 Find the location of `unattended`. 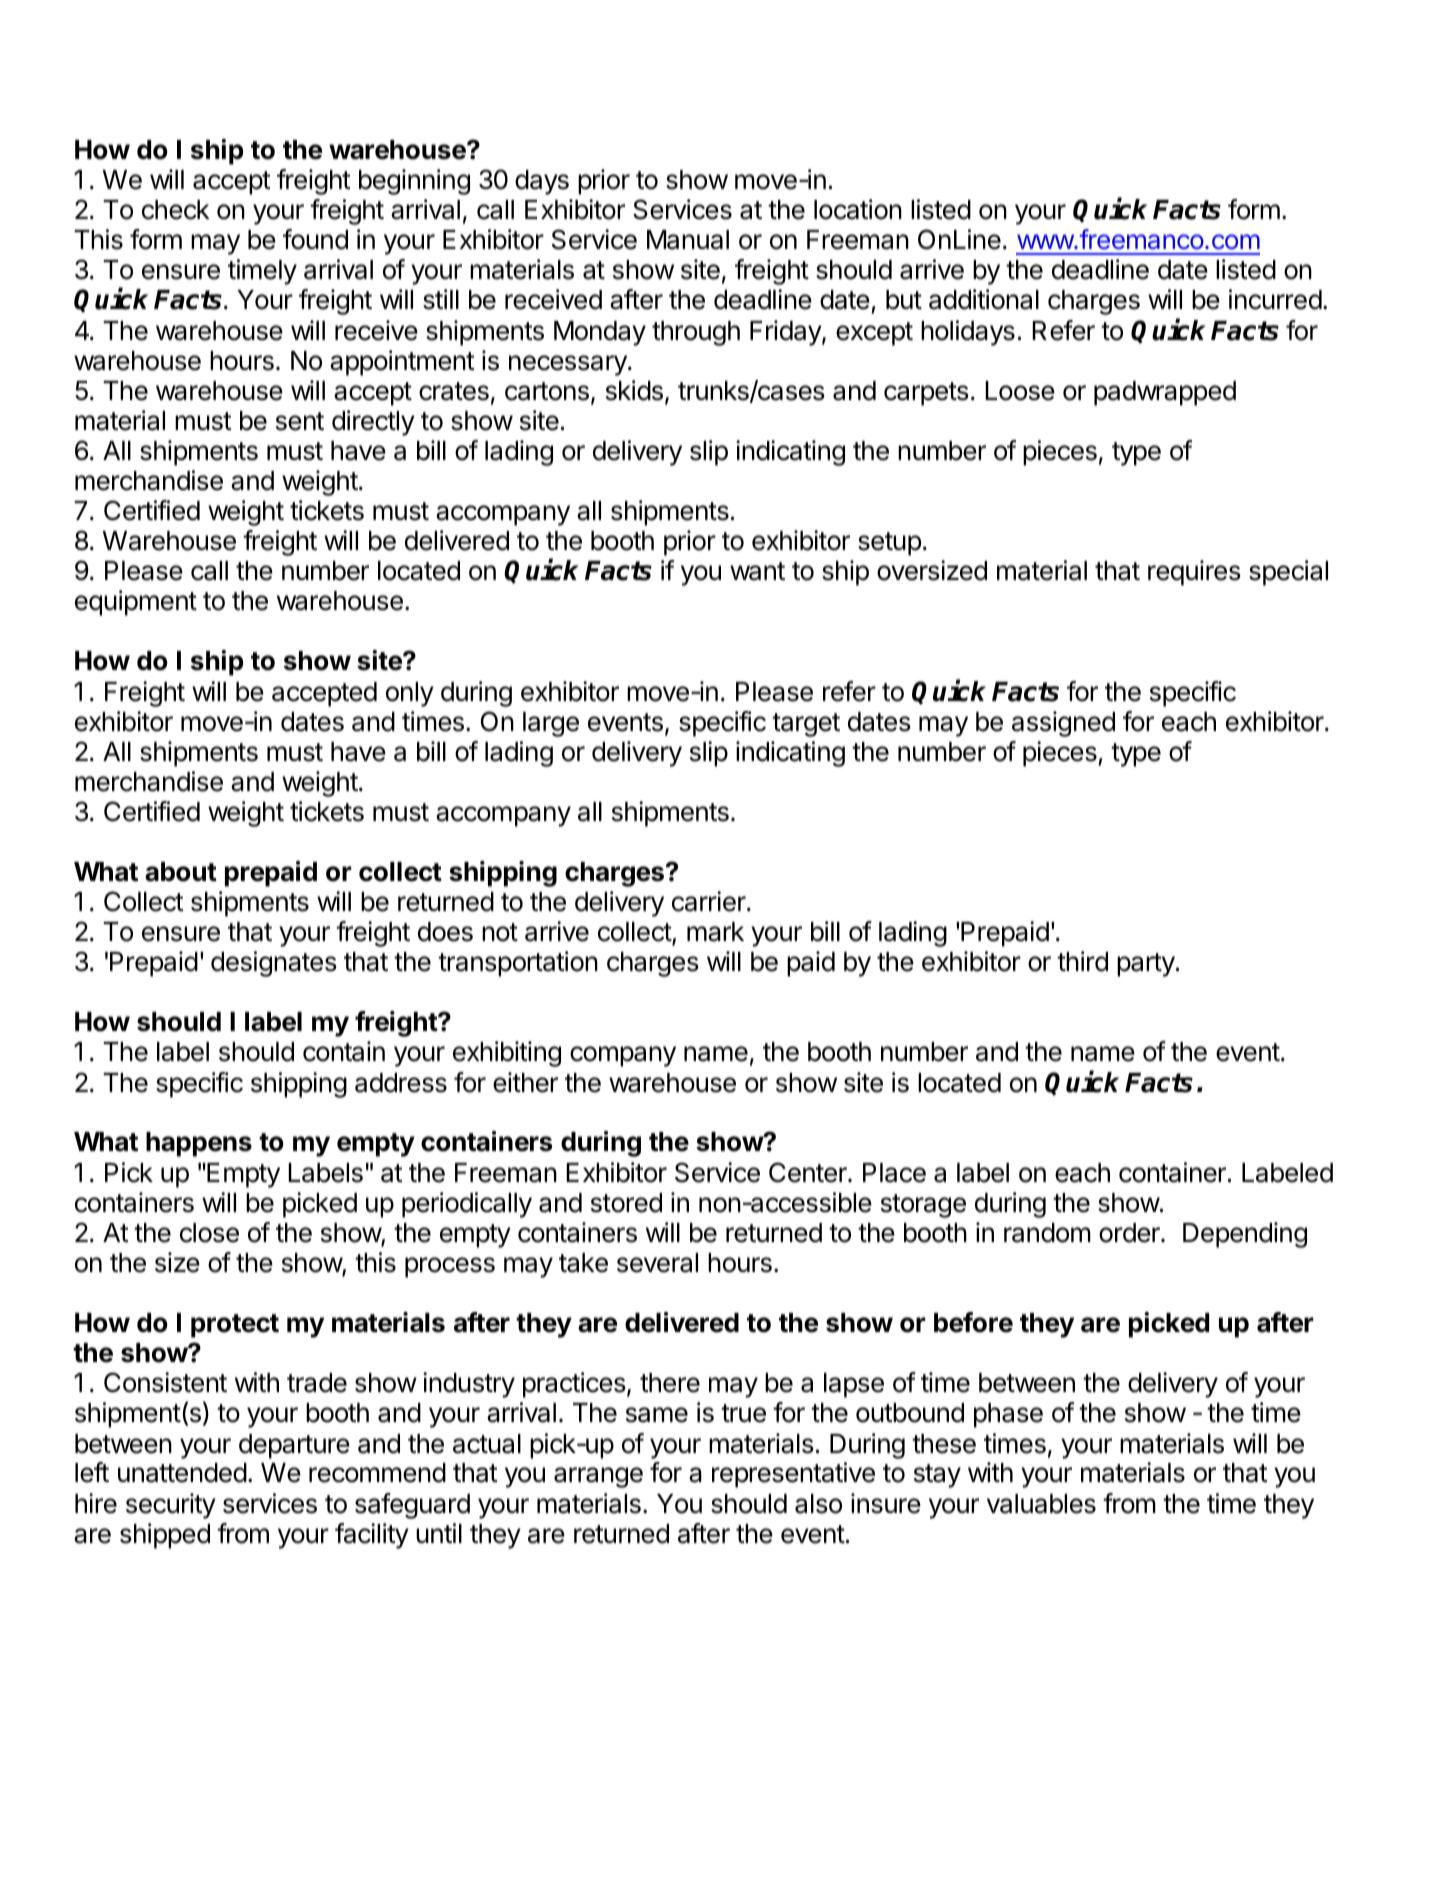

unattended is located at coordinates (182, 1473).
